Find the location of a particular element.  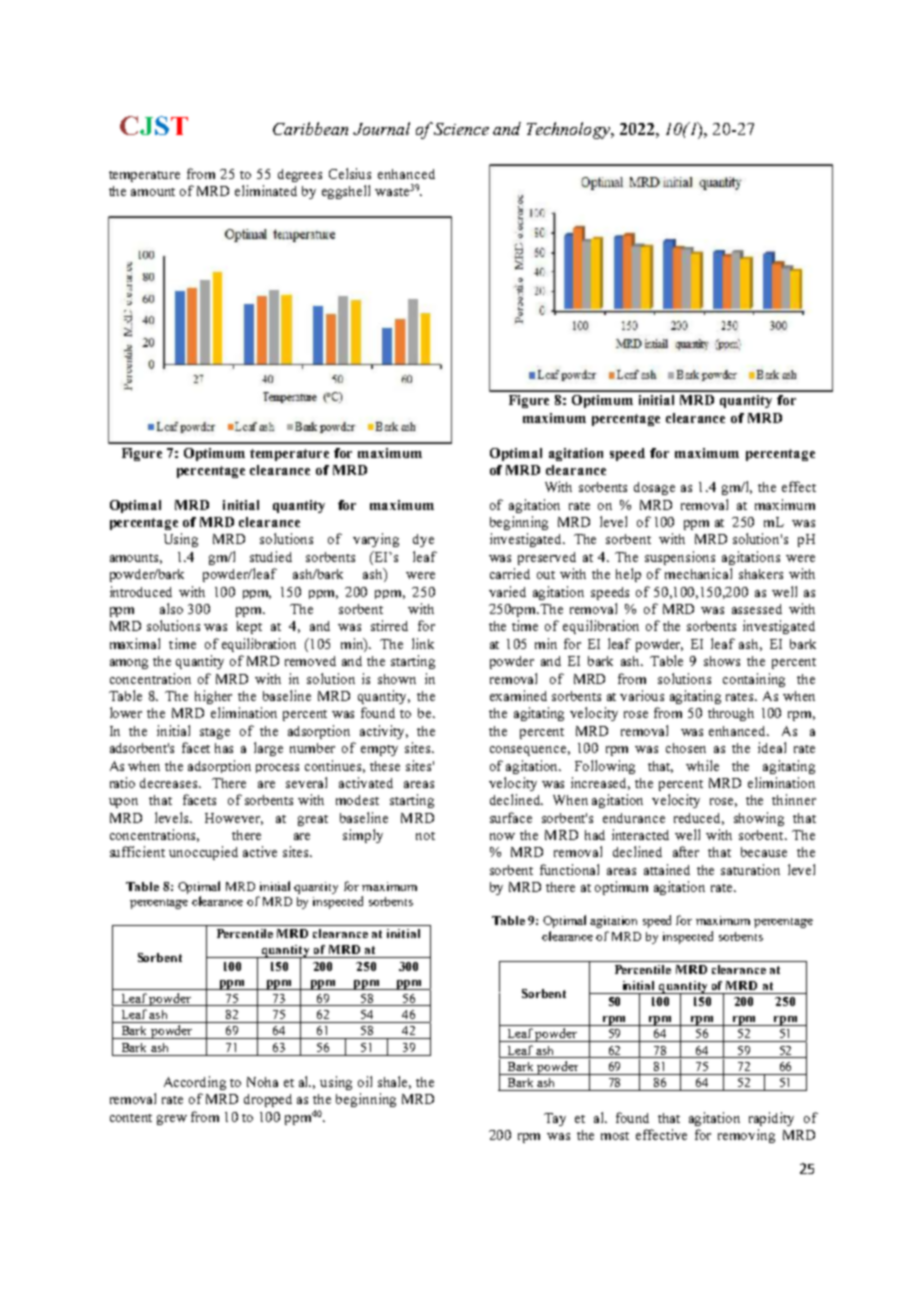

dosage is located at coordinates (654, 488).
